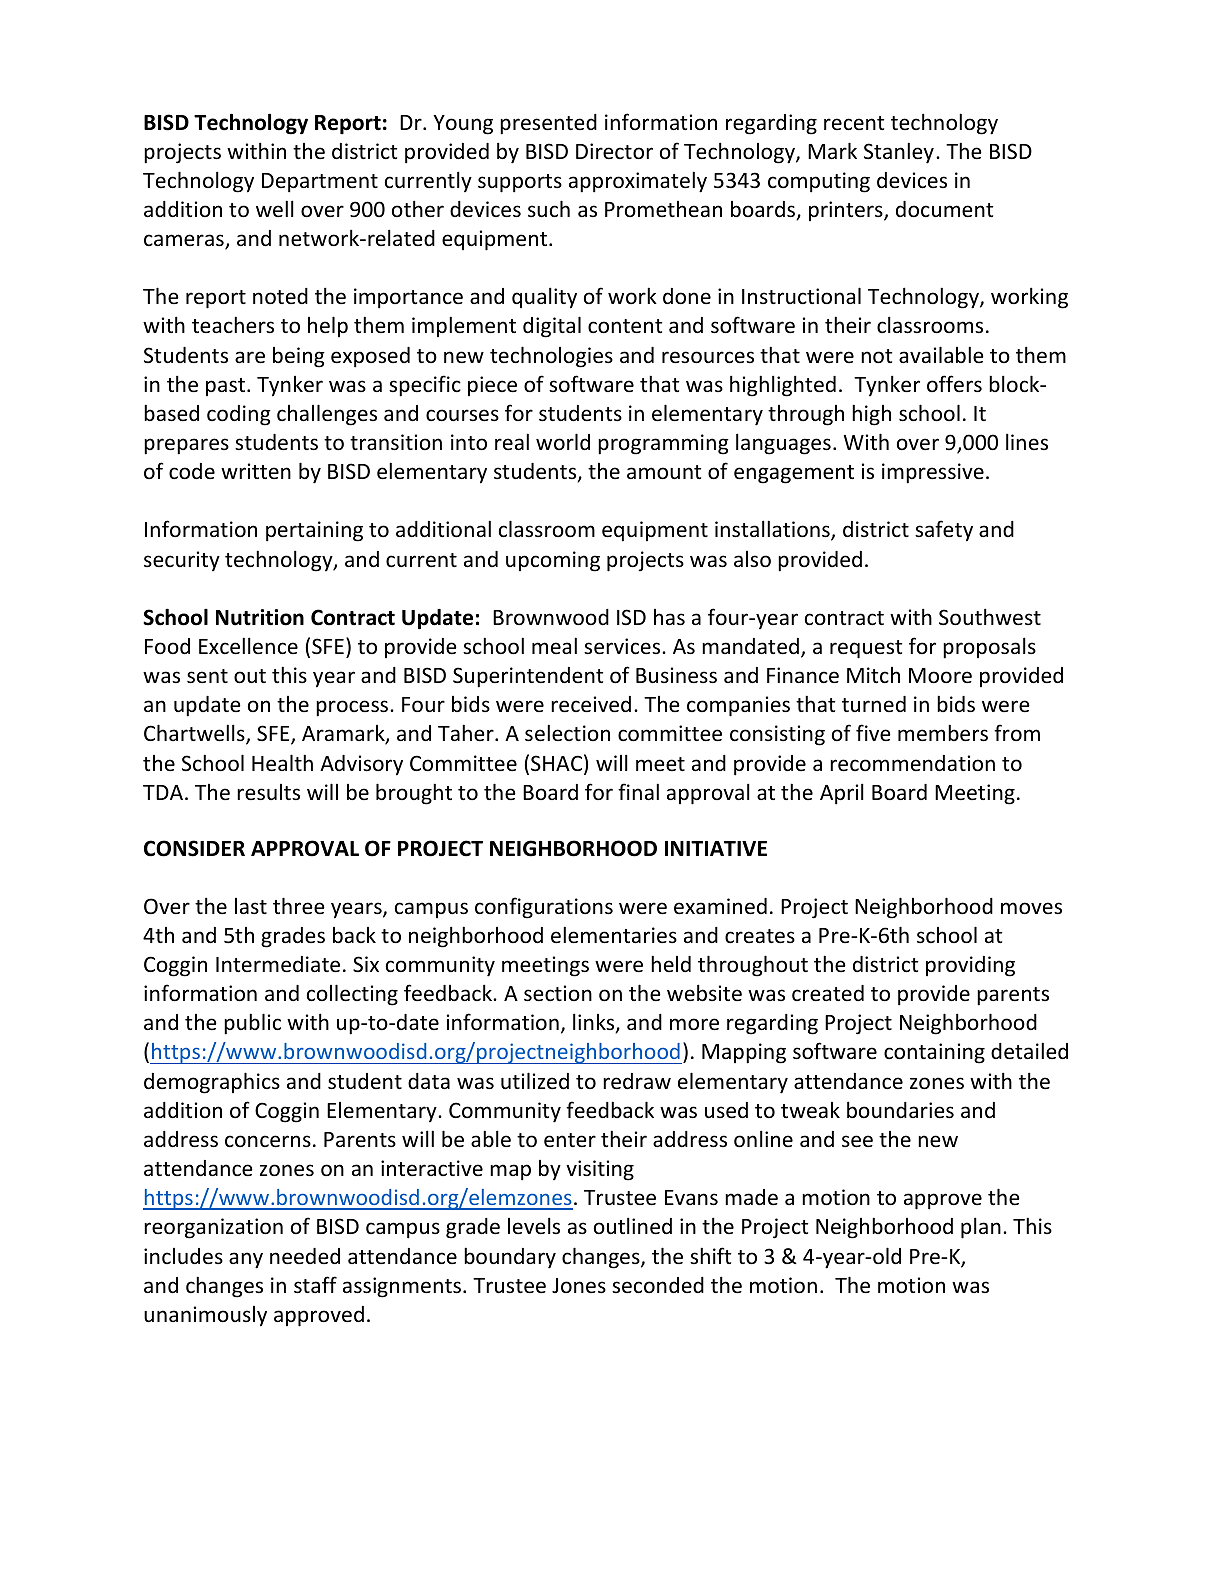 The image size is (1217, 1575). What do you see at coordinates (970, 966) in the screenshot?
I see `providing` at bounding box center [970, 966].
